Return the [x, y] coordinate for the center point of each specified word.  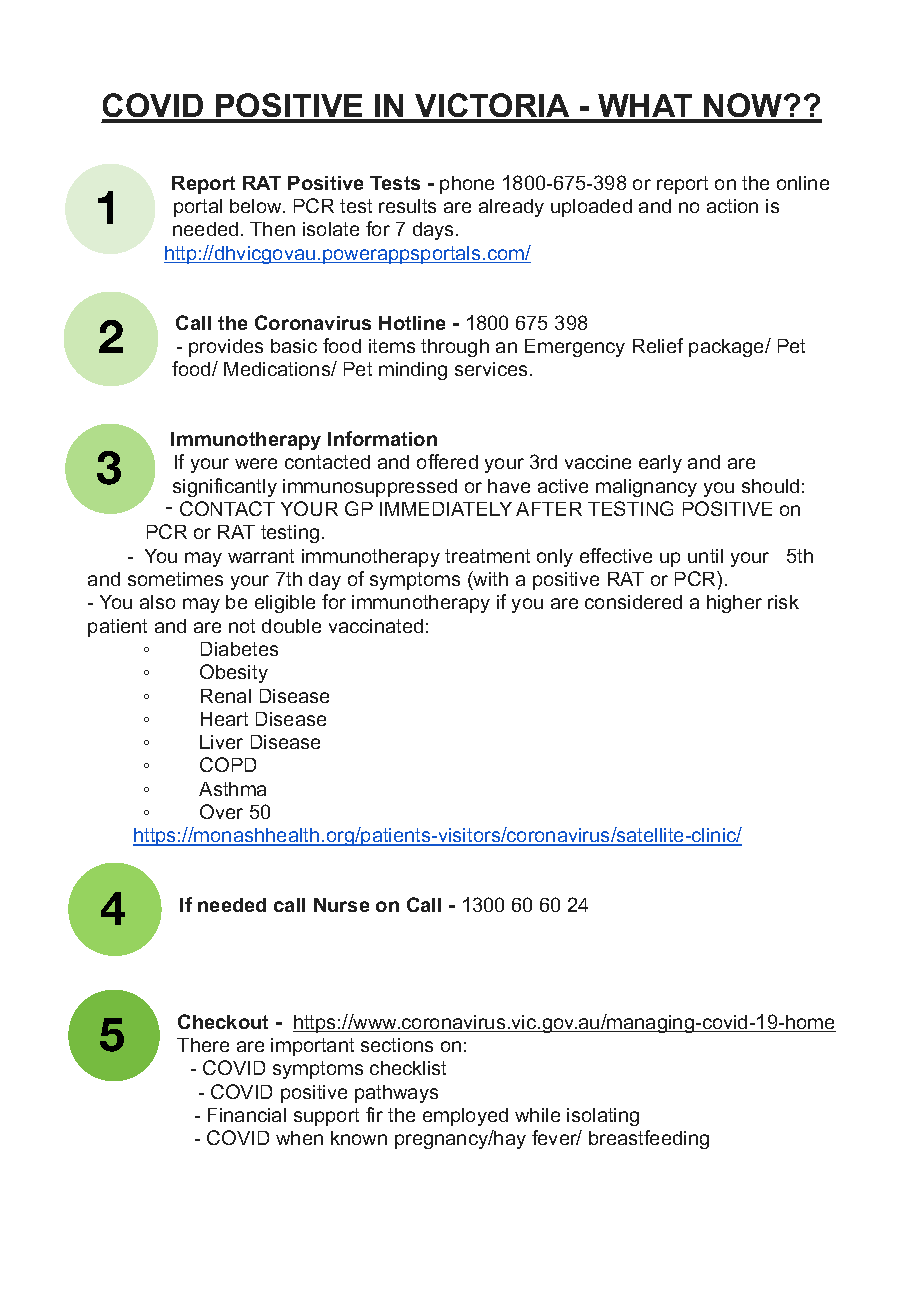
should [770, 486]
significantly [225, 487]
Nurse [341, 905]
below [257, 206]
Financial [247, 1115]
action [732, 206]
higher [734, 604]
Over [221, 811]
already [511, 208]
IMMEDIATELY [446, 509]
